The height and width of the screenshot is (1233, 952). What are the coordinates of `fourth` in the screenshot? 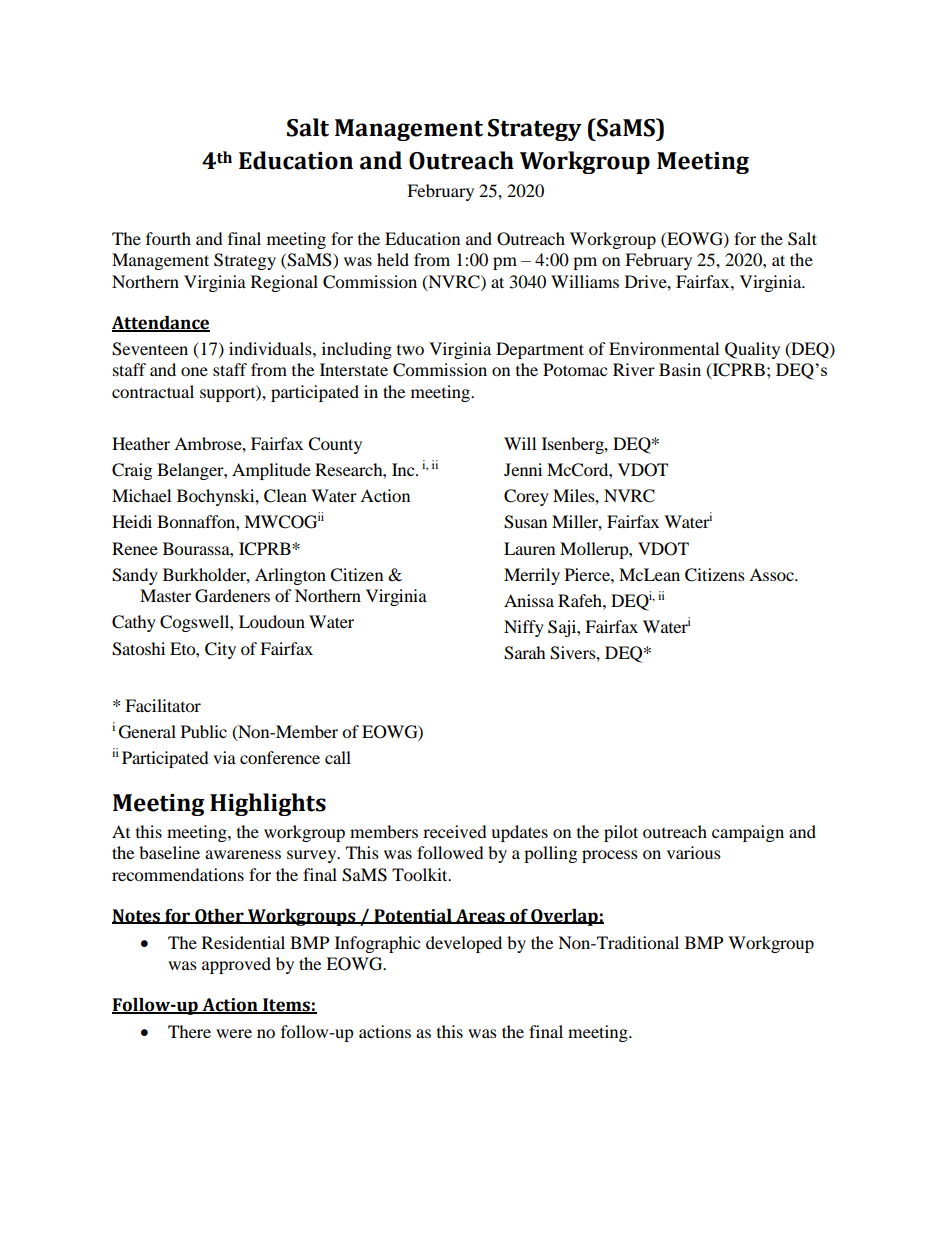 It's located at (168, 238).
